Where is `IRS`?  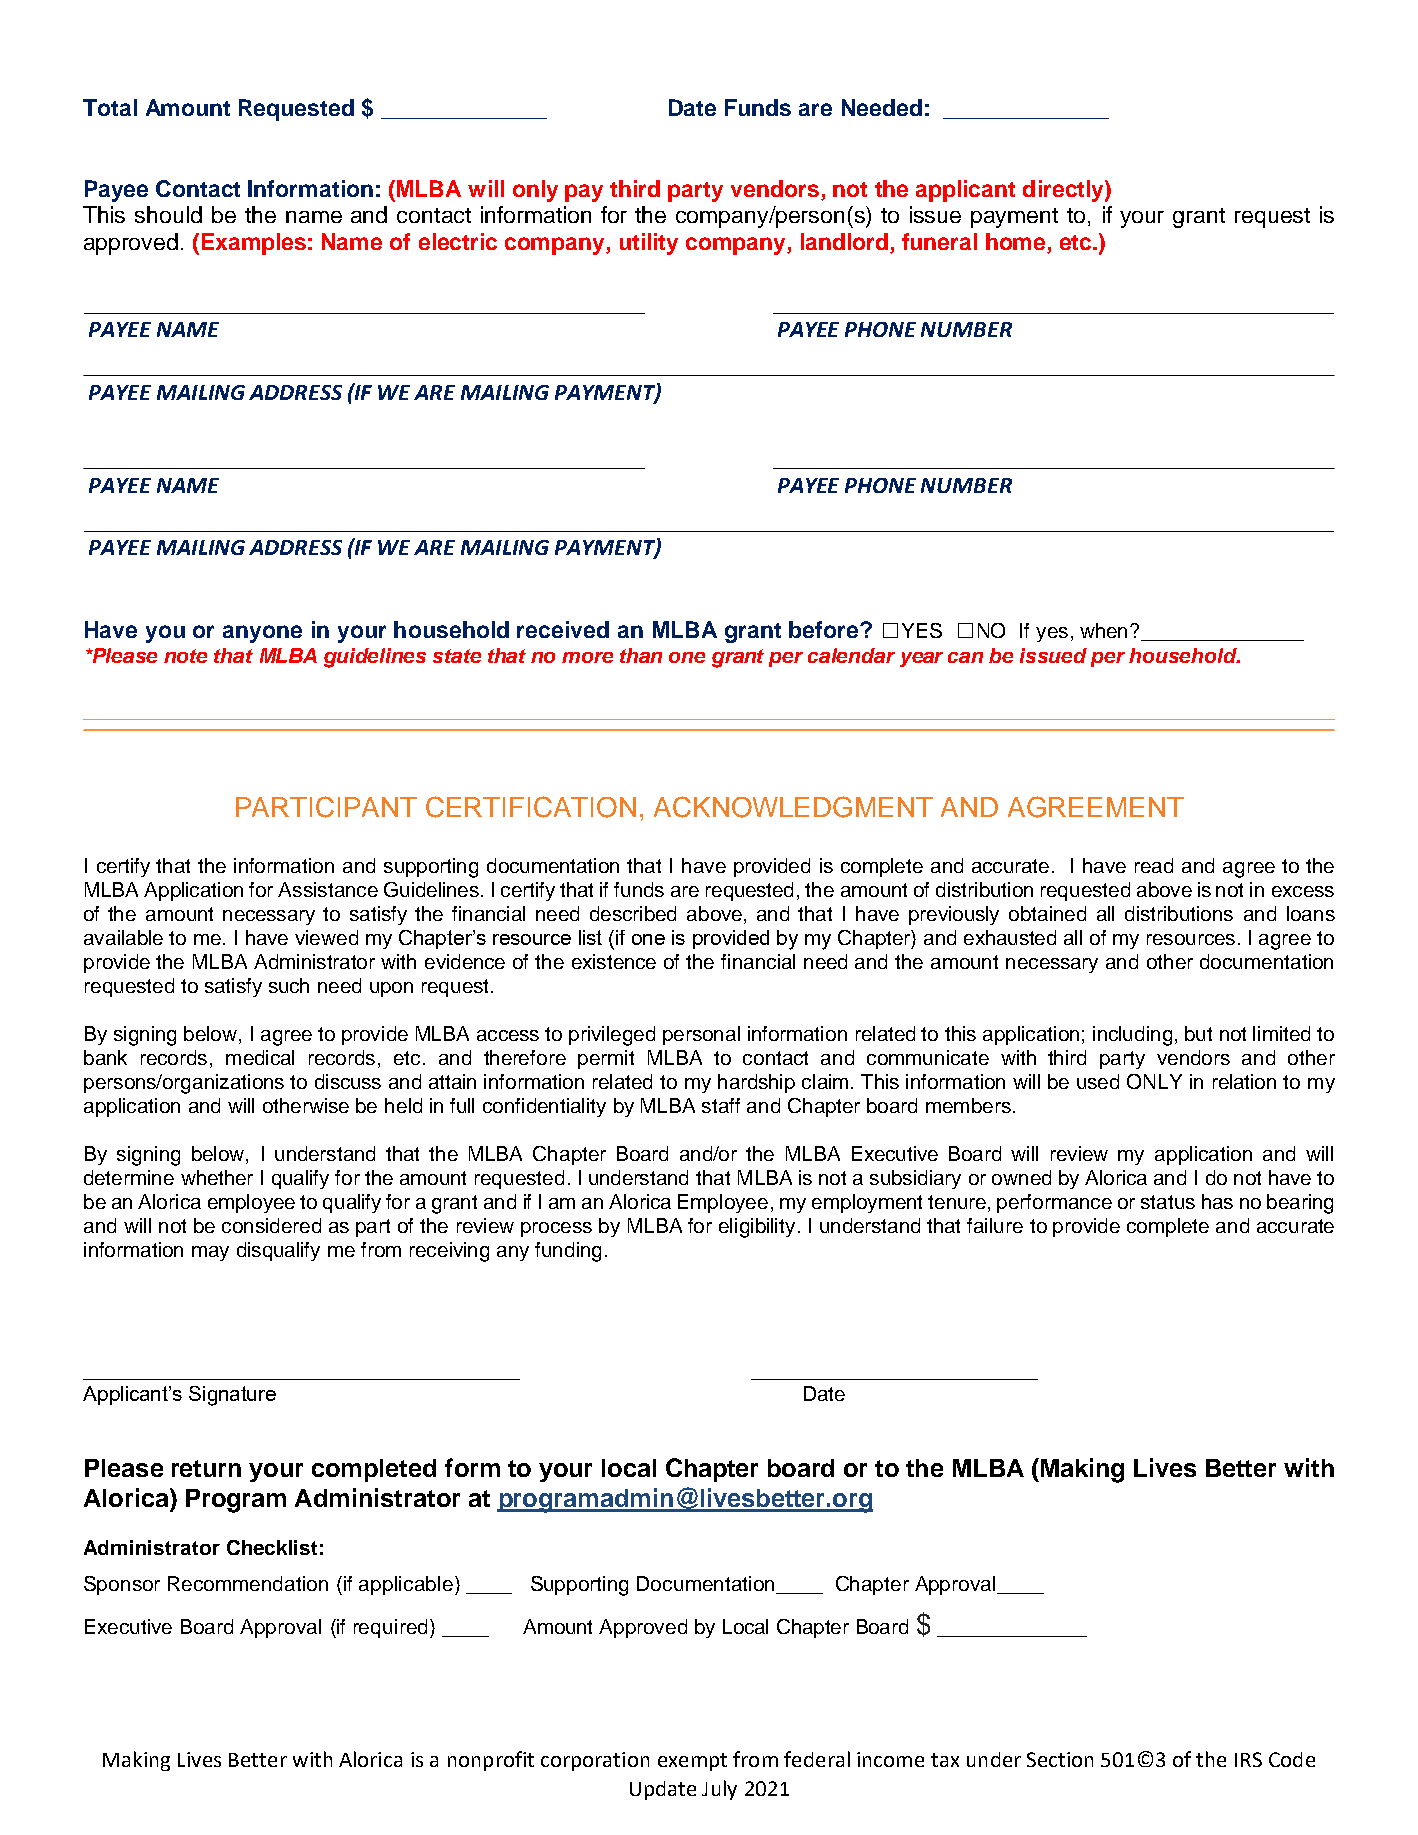 IRS is located at coordinates (1248, 1759).
